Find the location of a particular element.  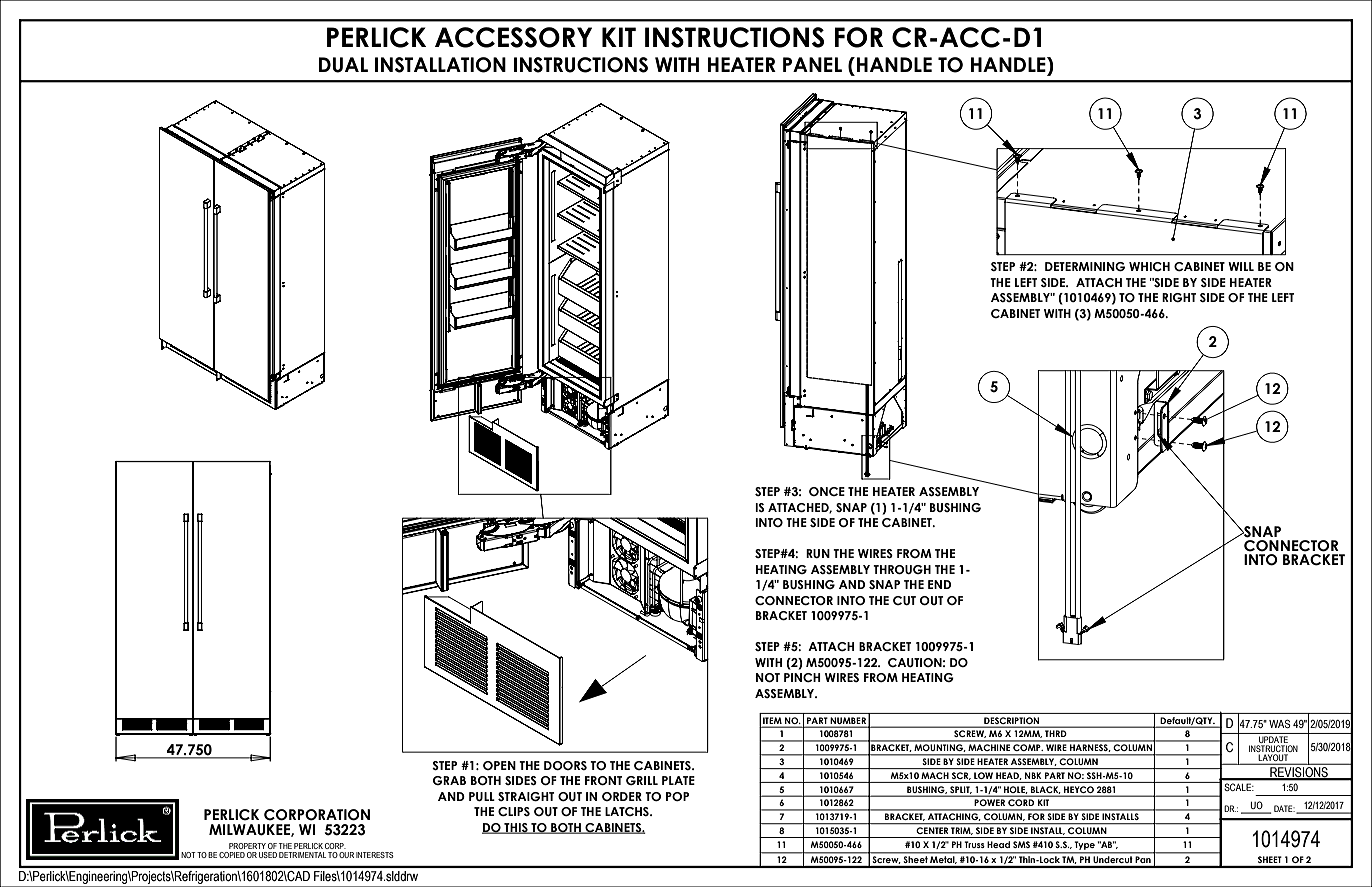

OUR is located at coordinates (346, 855).
